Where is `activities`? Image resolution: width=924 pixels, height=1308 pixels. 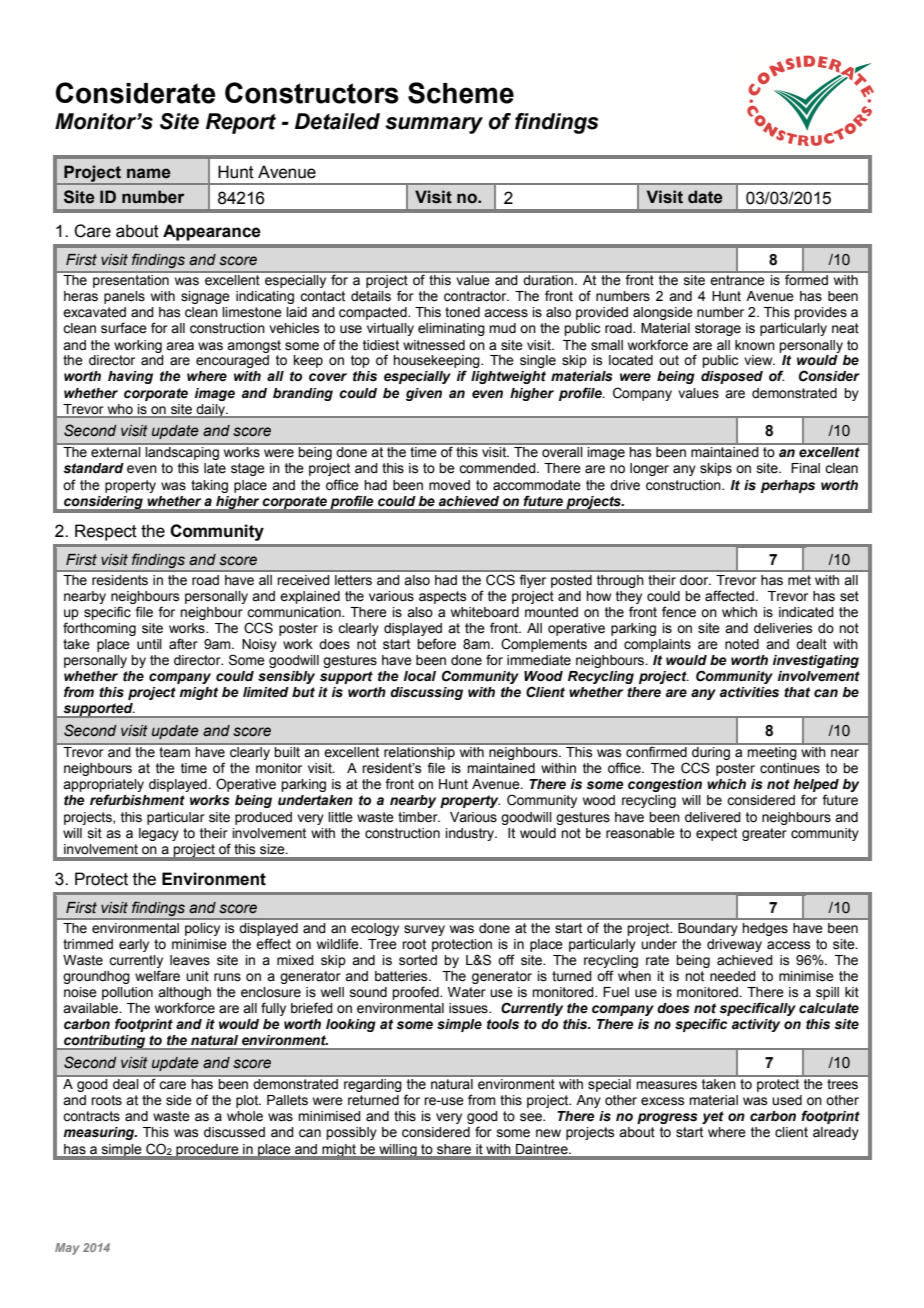
activities is located at coordinates (749, 692).
